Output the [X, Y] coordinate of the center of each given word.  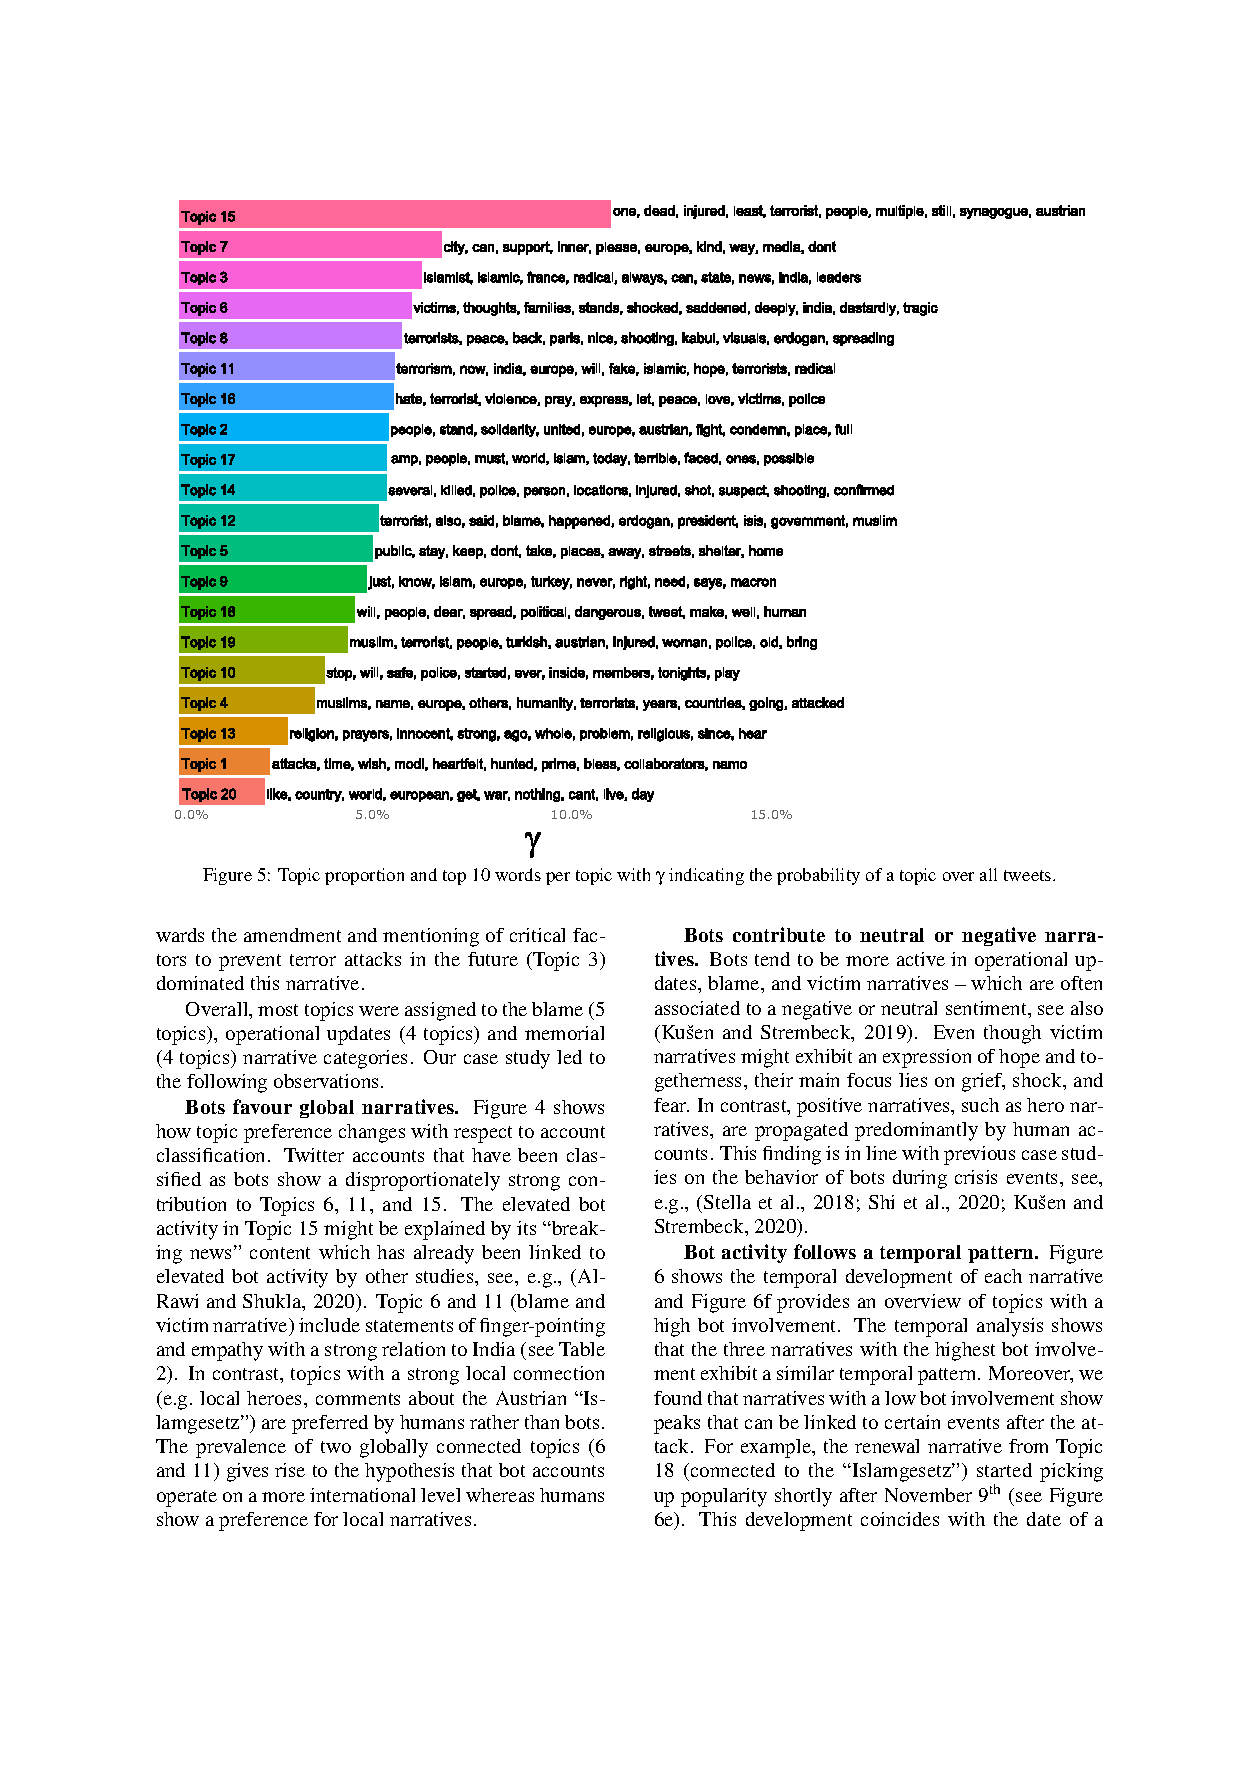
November [928, 1495]
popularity [724, 1497]
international [362, 1495]
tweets [1029, 875]
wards [180, 935]
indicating [706, 876]
